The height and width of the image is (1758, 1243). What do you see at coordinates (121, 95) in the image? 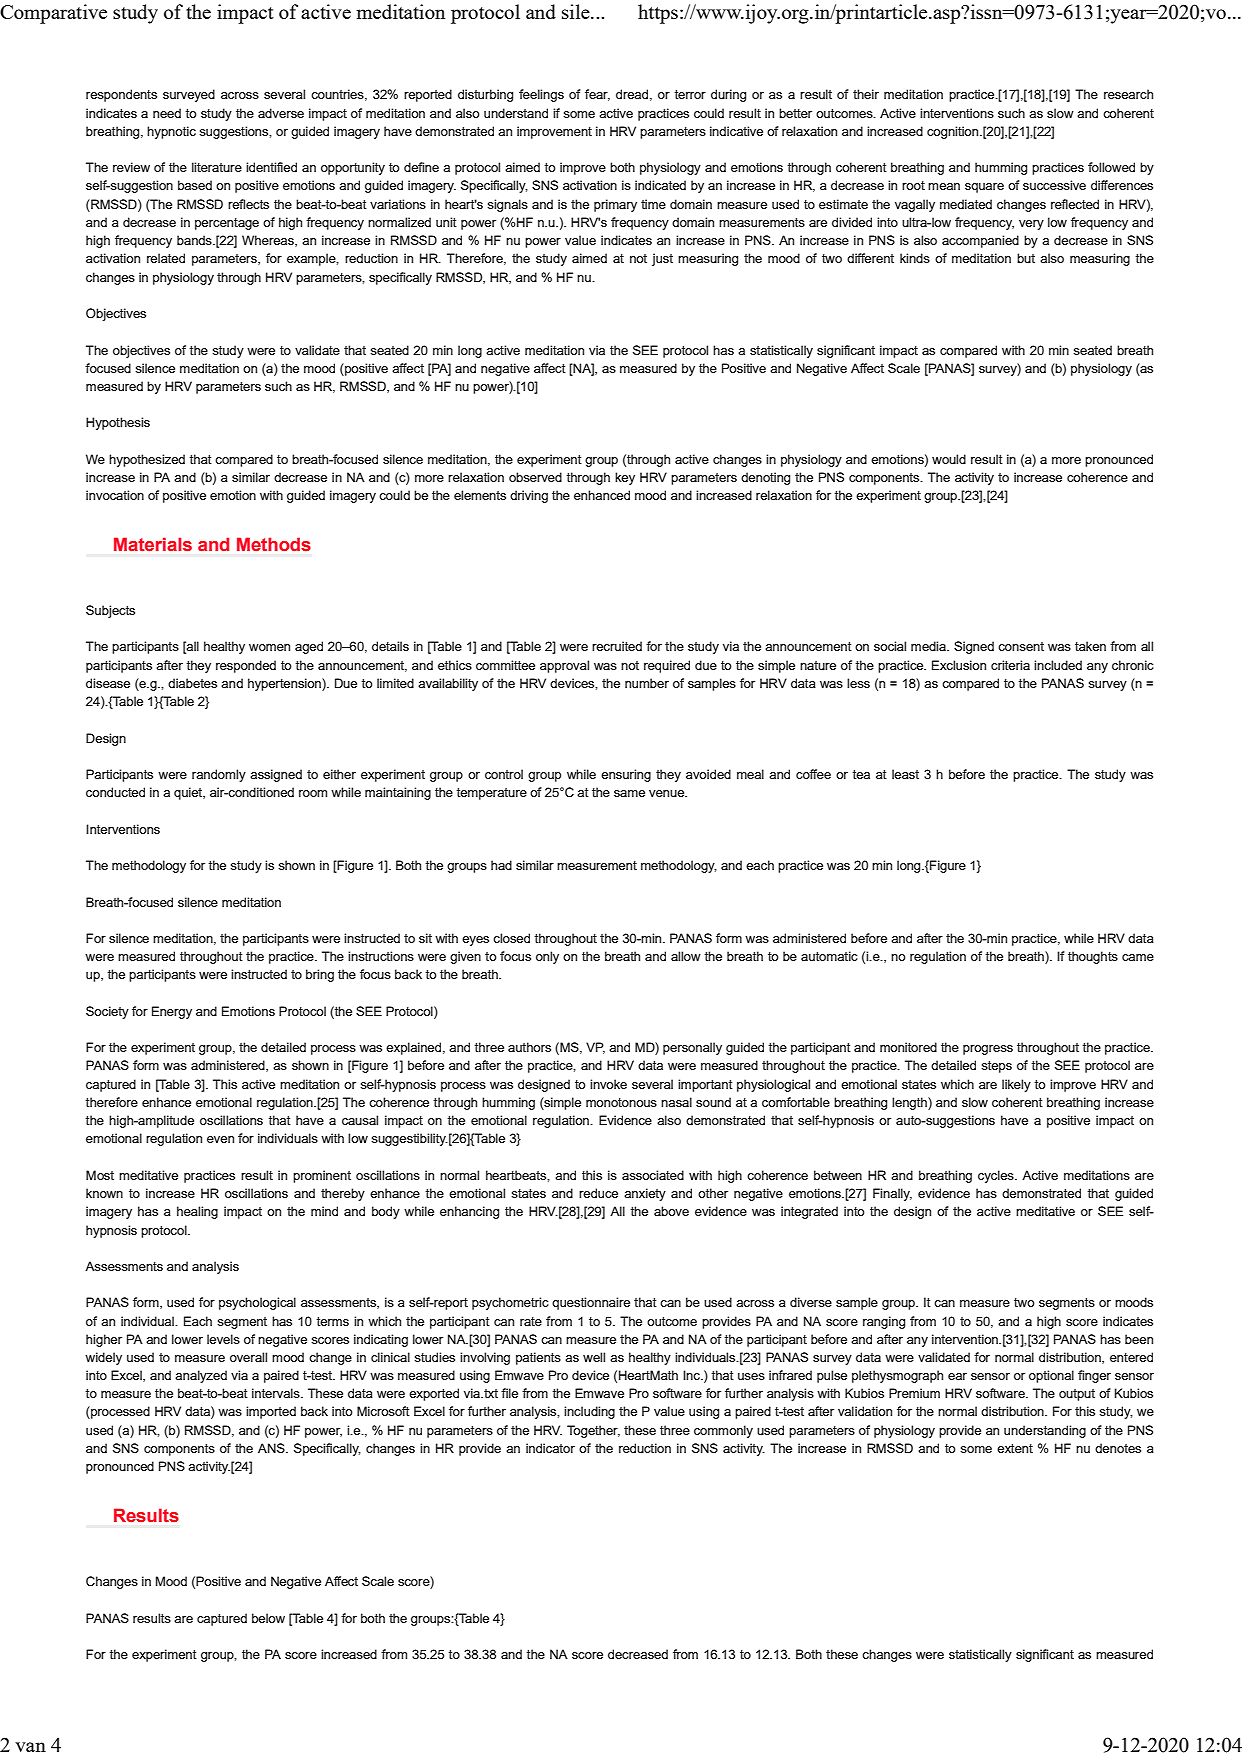
I see `respondents` at bounding box center [121, 95].
